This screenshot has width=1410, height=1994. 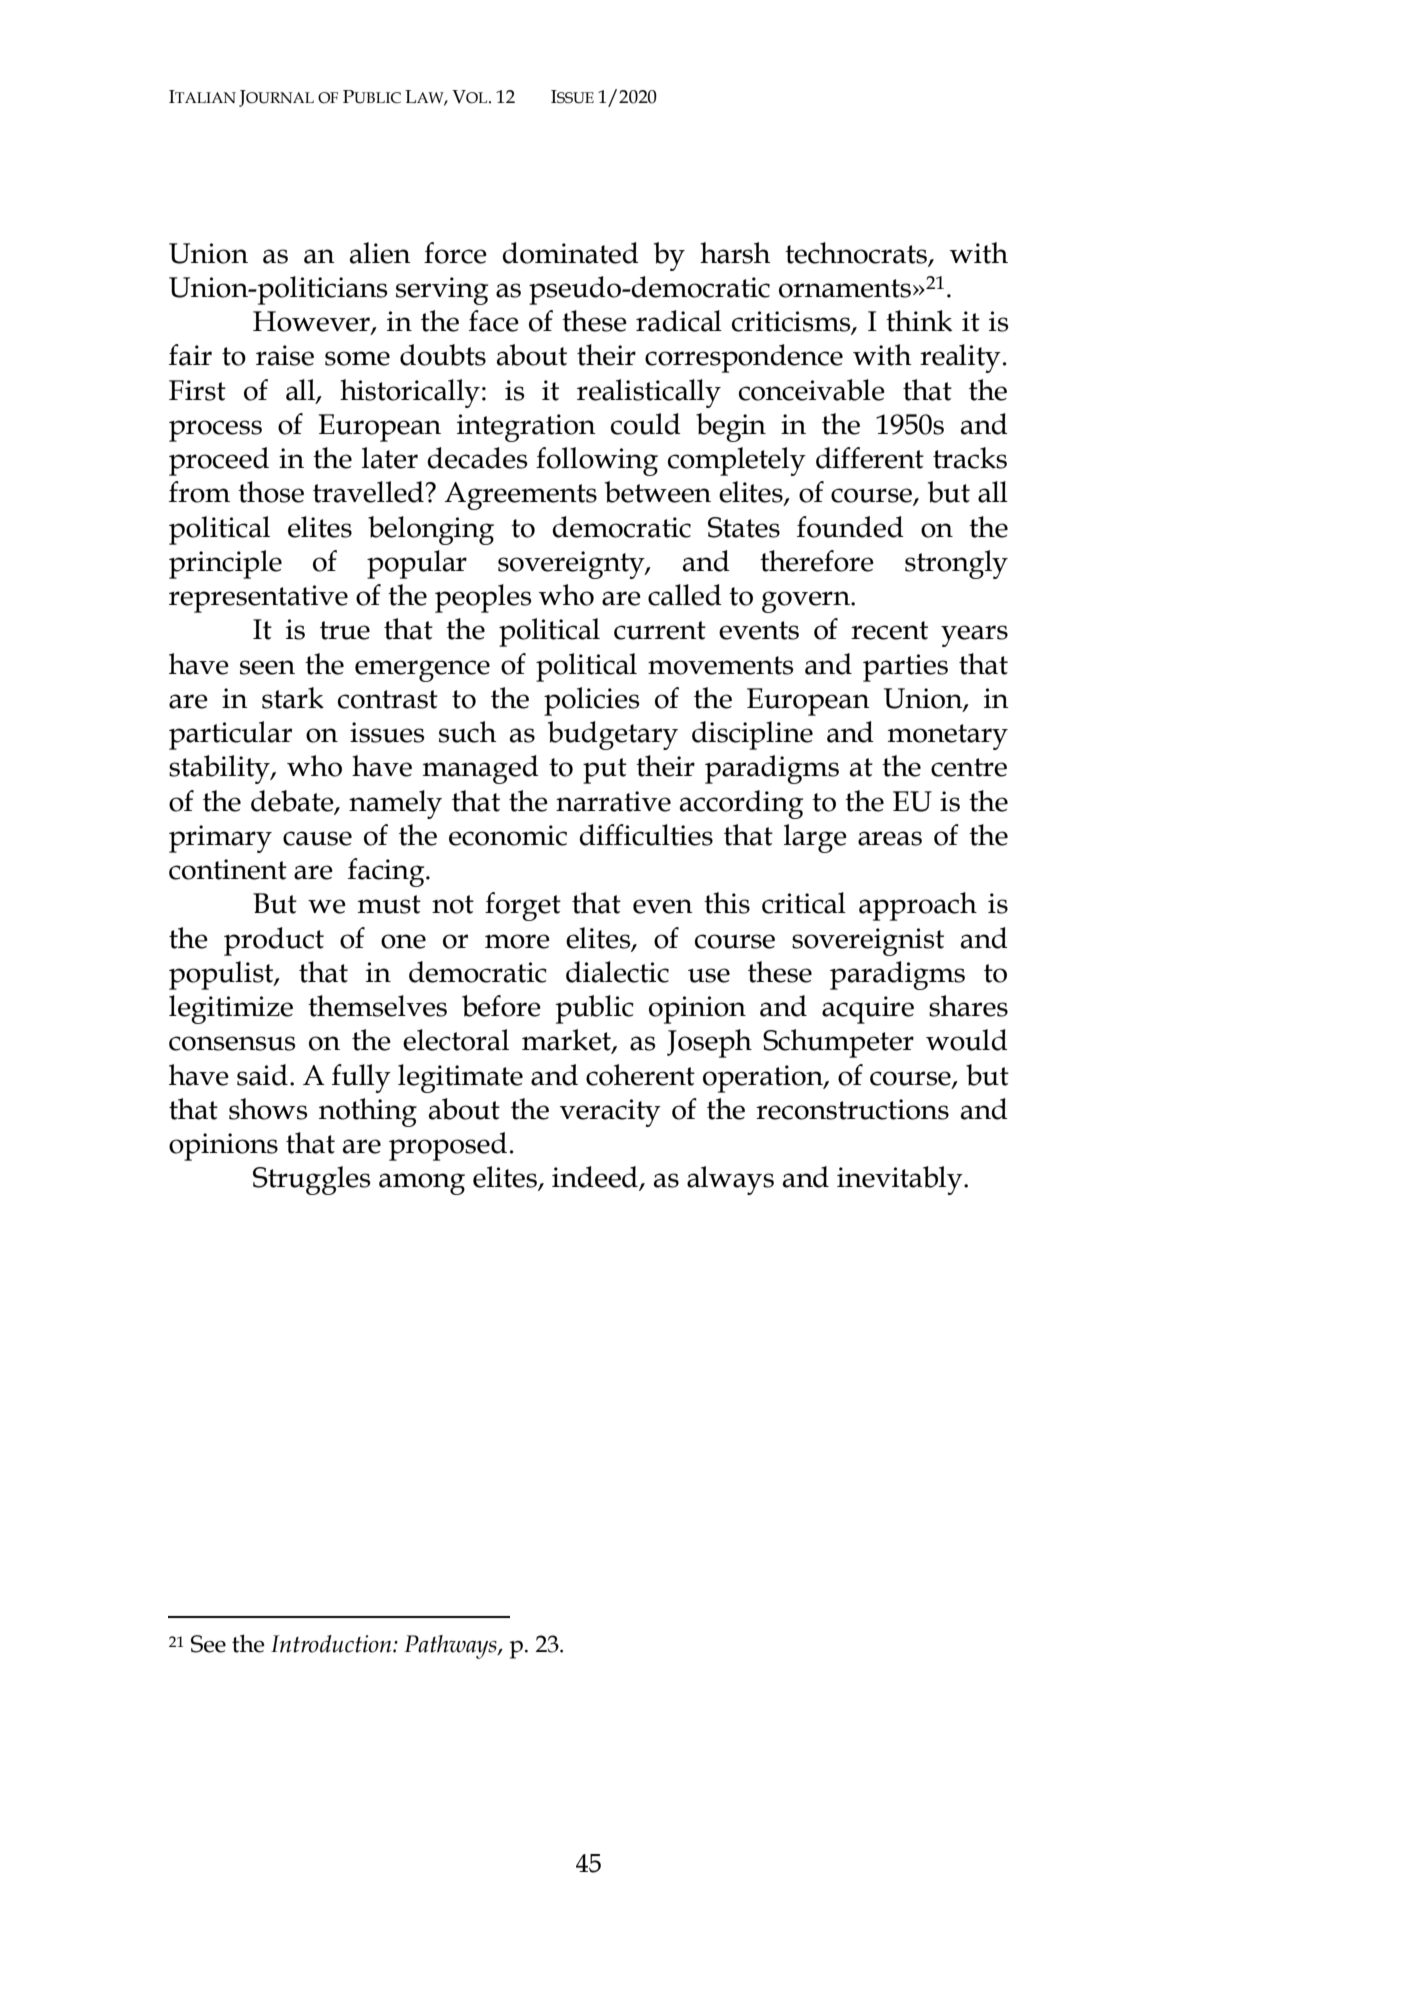 What do you see at coordinates (901, 1180) in the screenshot?
I see `inevitably` at bounding box center [901, 1180].
